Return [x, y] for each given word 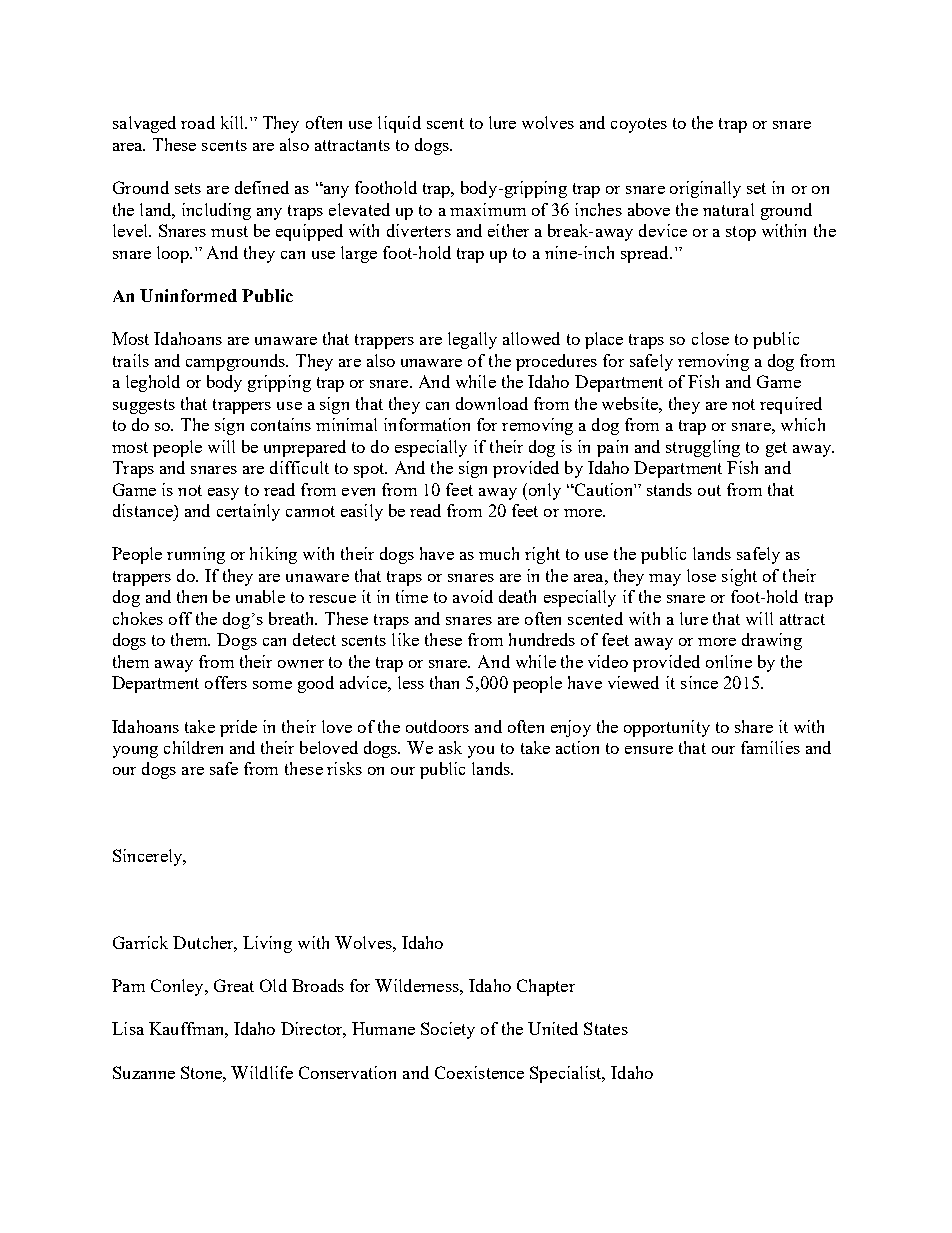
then [192, 596]
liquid [399, 124]
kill [234, 122]
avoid [473, 596]
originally [705, 189]
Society [448, 1030]
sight [739, 577]
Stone [202, 1072]
